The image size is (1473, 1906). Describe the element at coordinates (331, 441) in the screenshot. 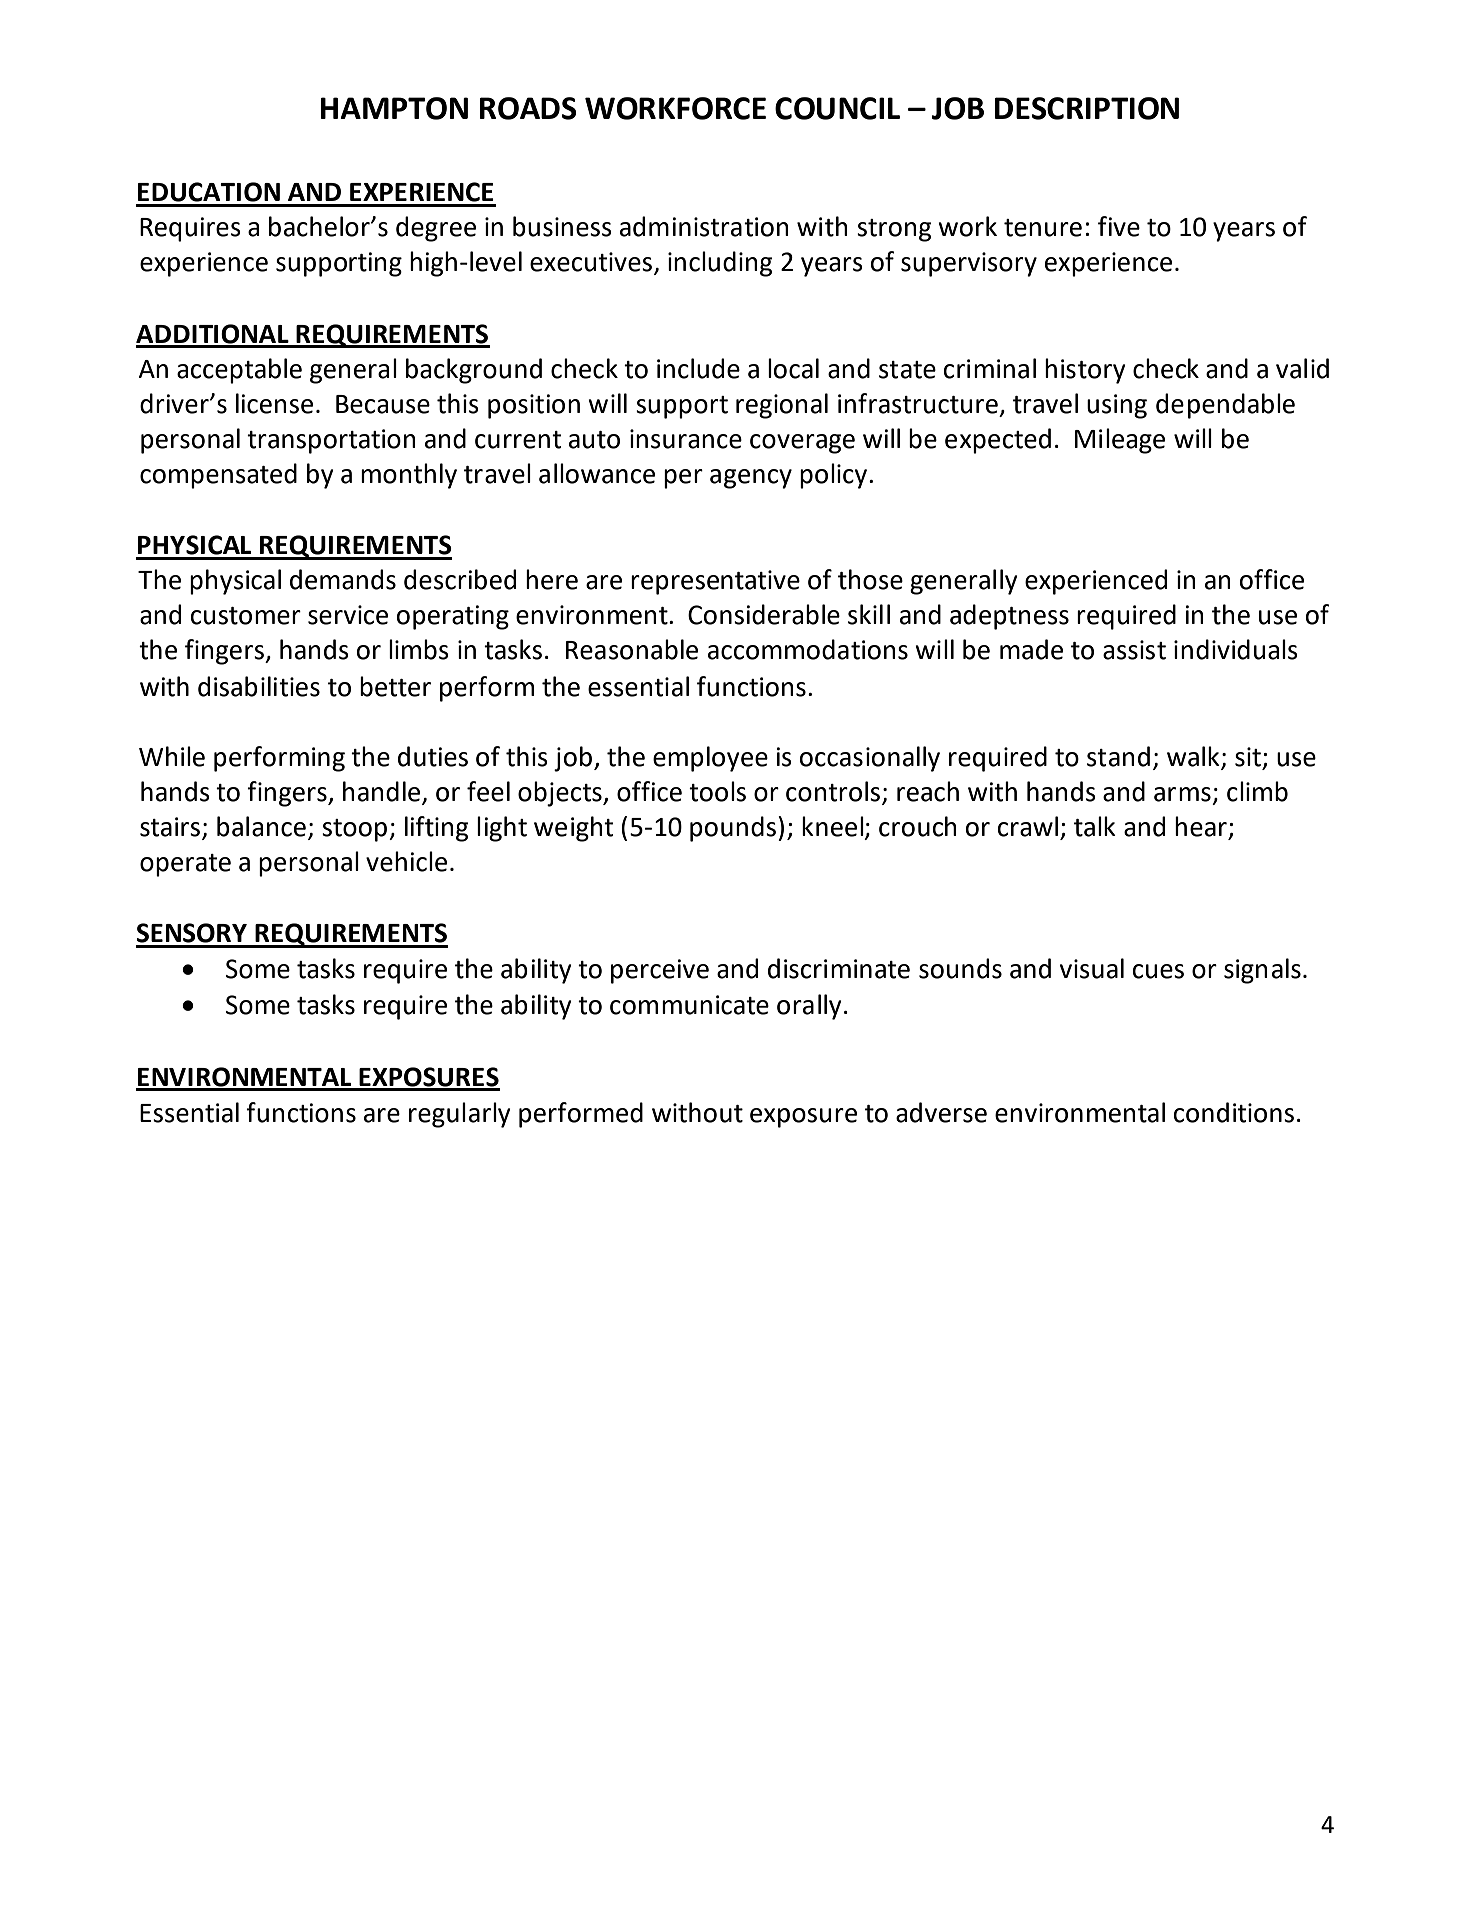

I see `transportation` at that location.
